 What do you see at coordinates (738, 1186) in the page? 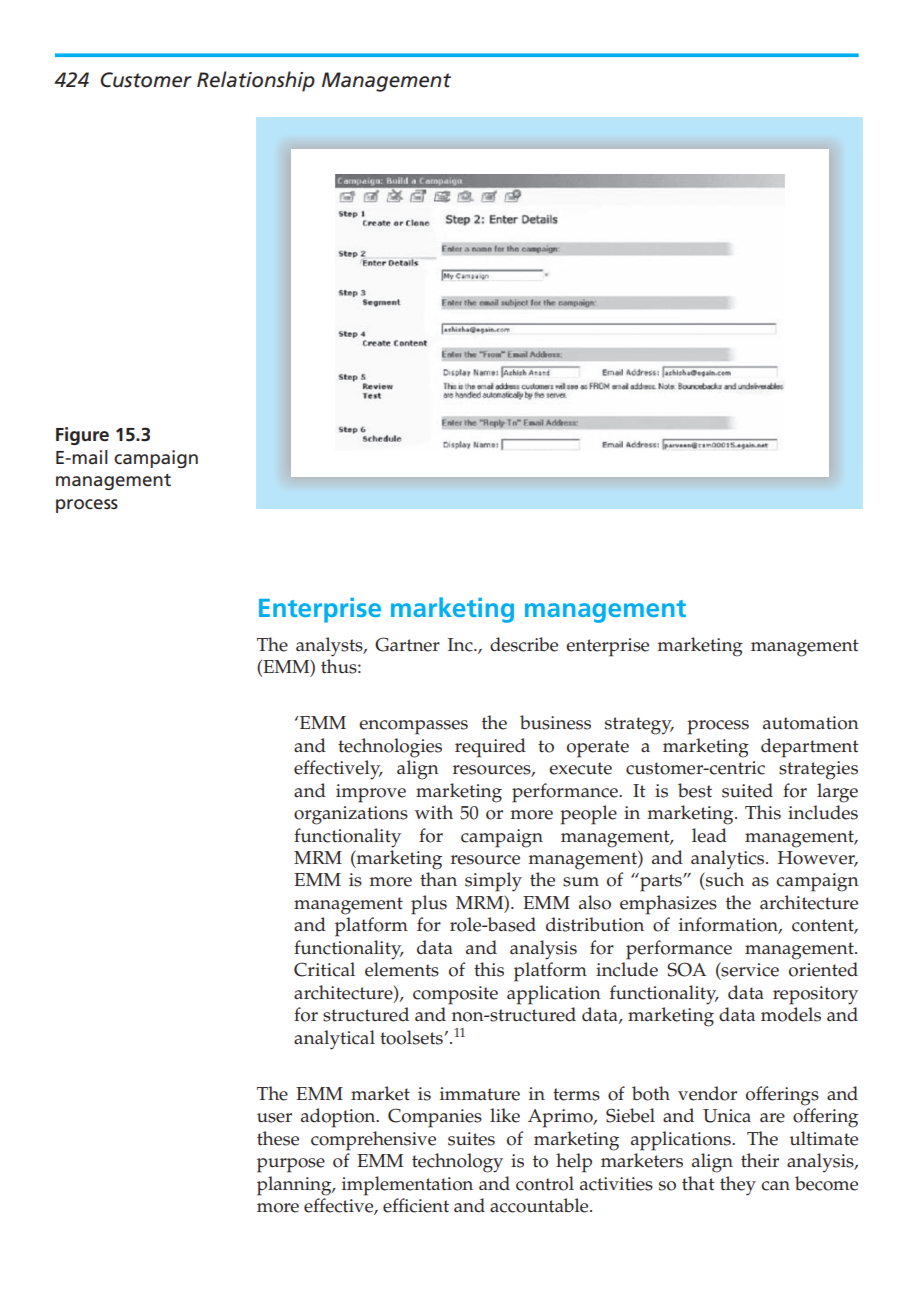
I see `they` at bounding box center [738, 1186].
